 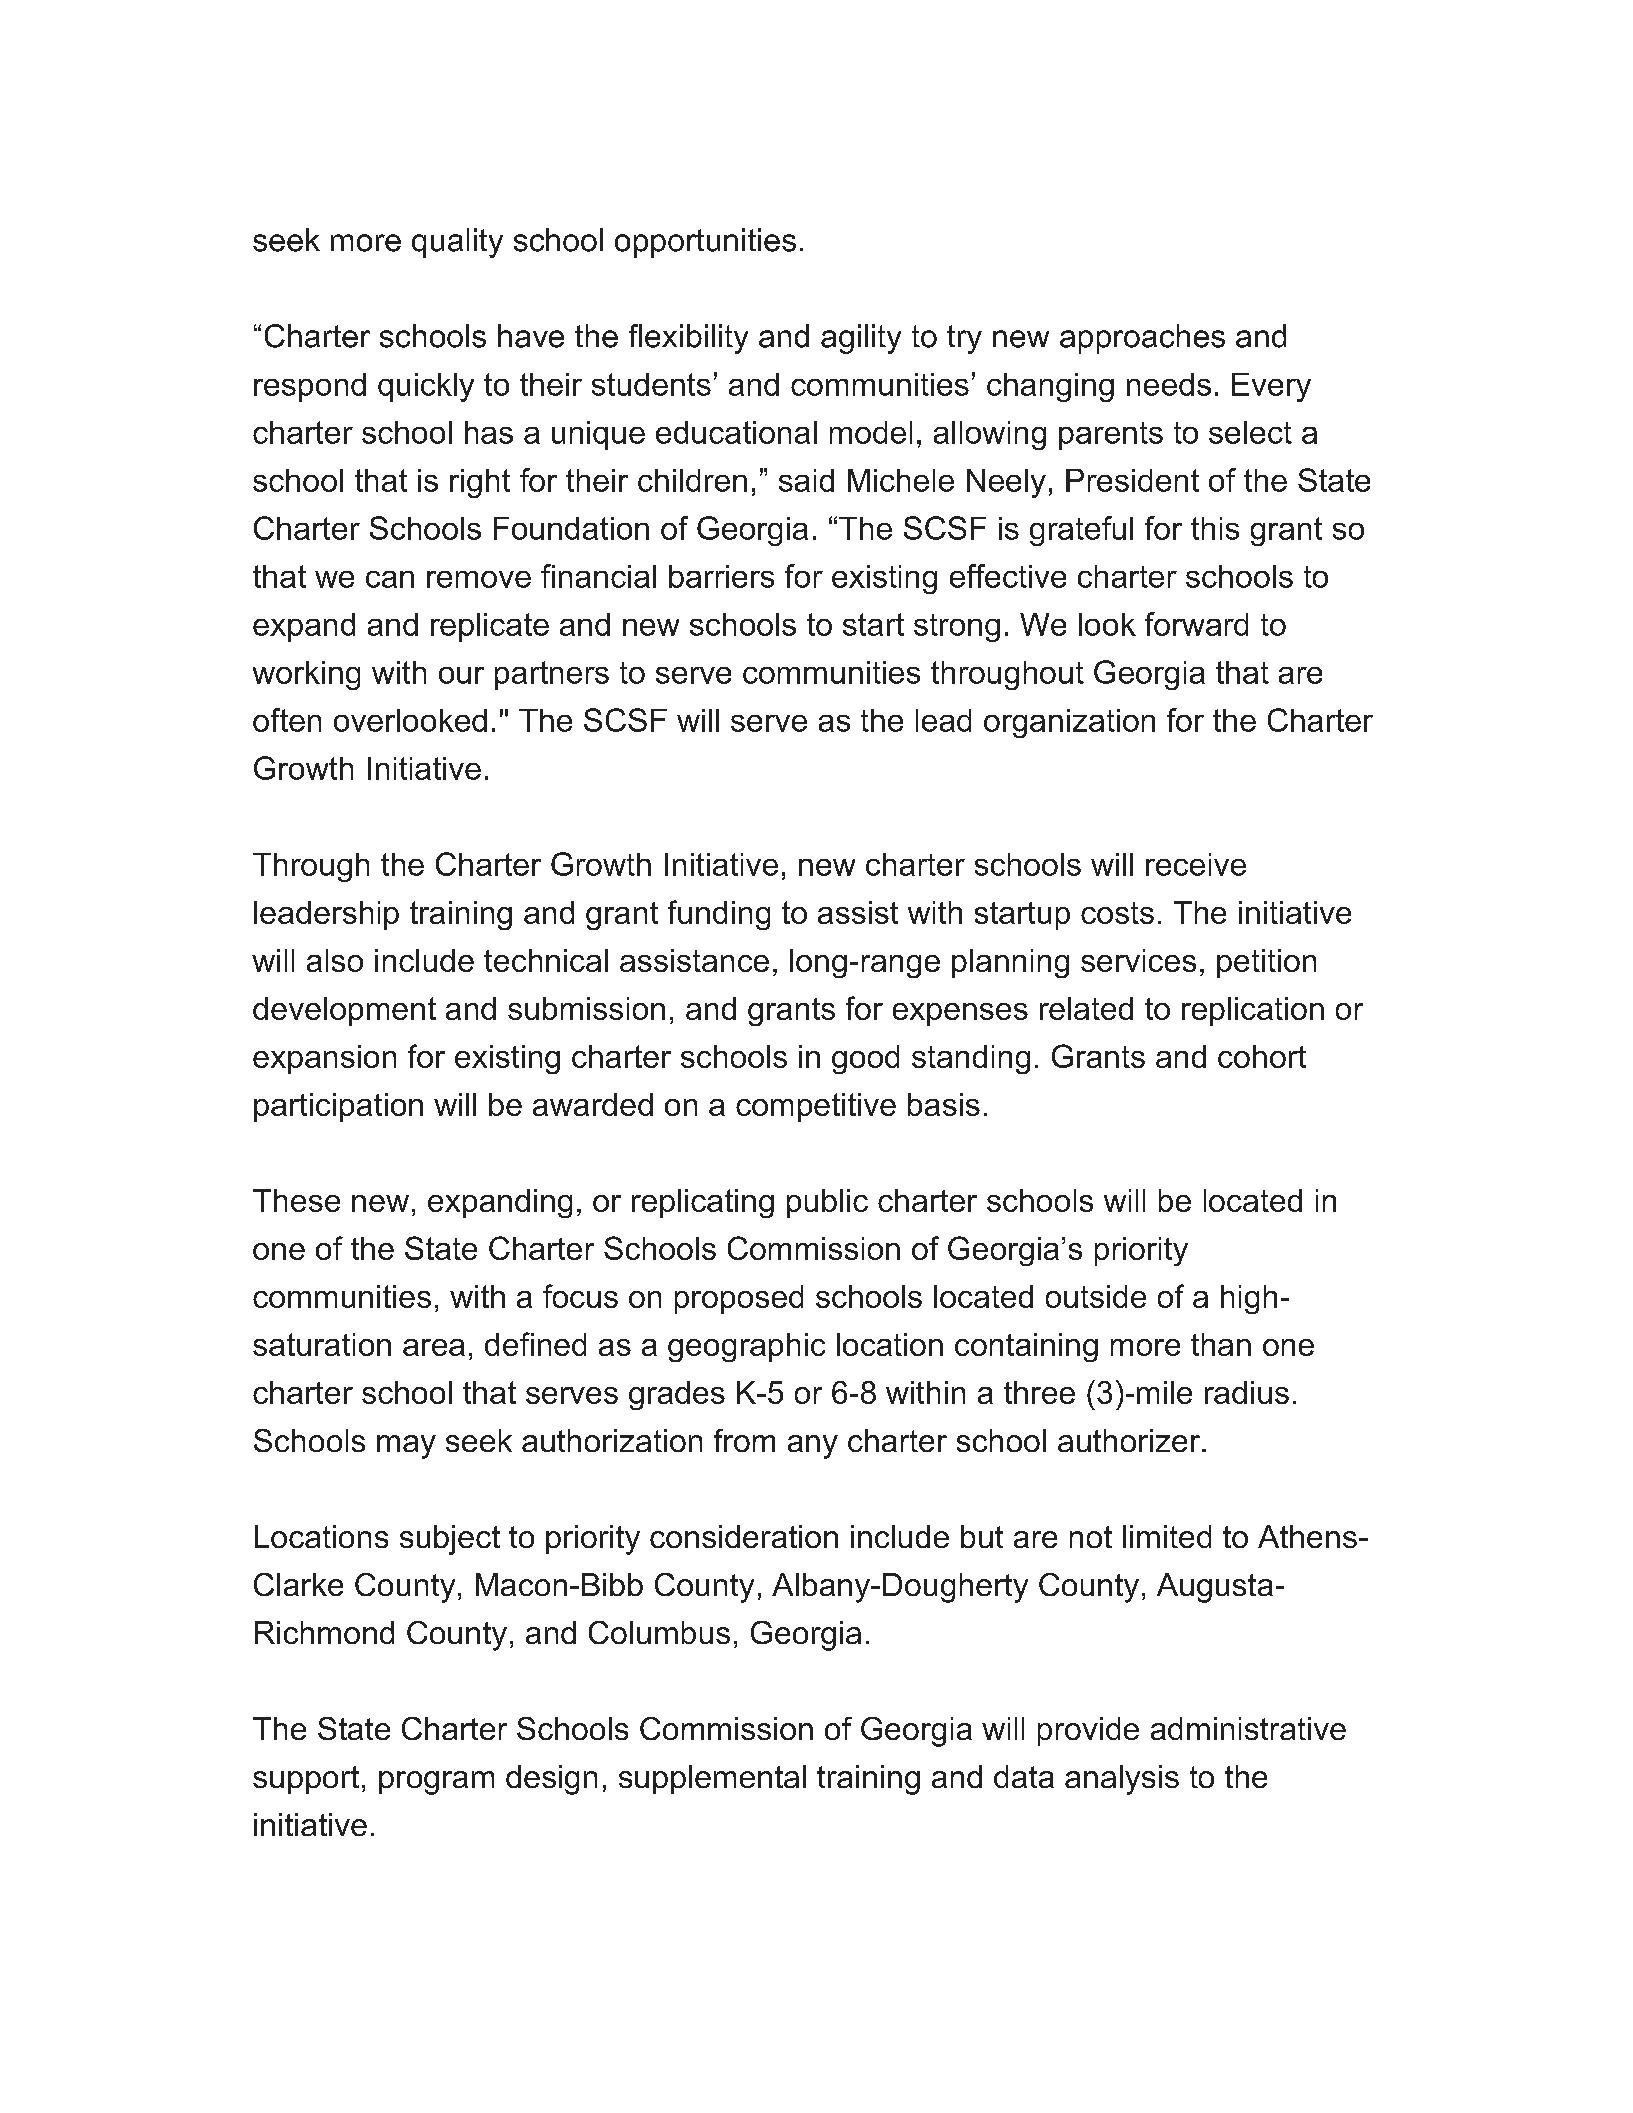 I want to click on program, so click(x=436, y=1783).
